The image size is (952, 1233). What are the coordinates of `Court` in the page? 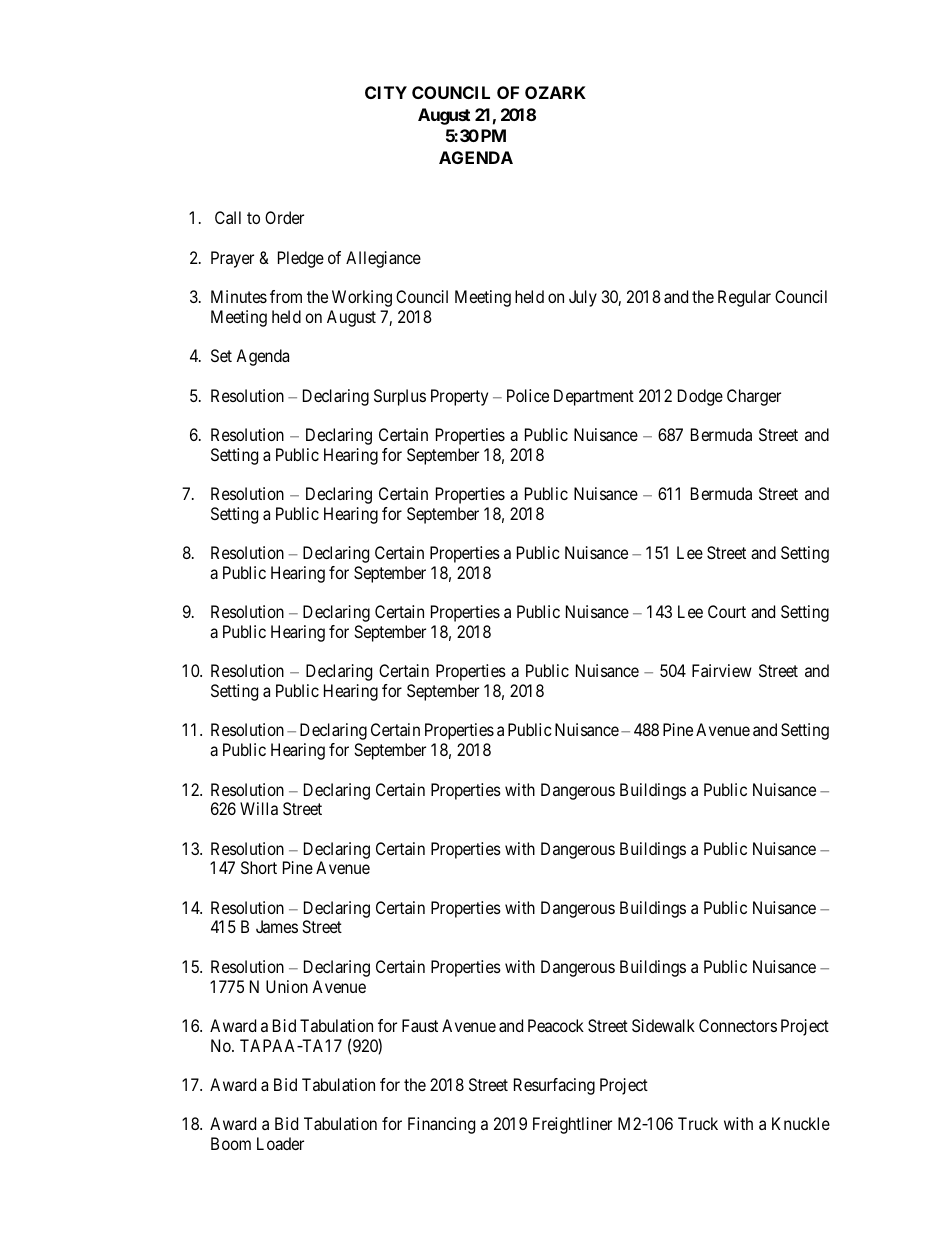 It's located at (727, 611).
